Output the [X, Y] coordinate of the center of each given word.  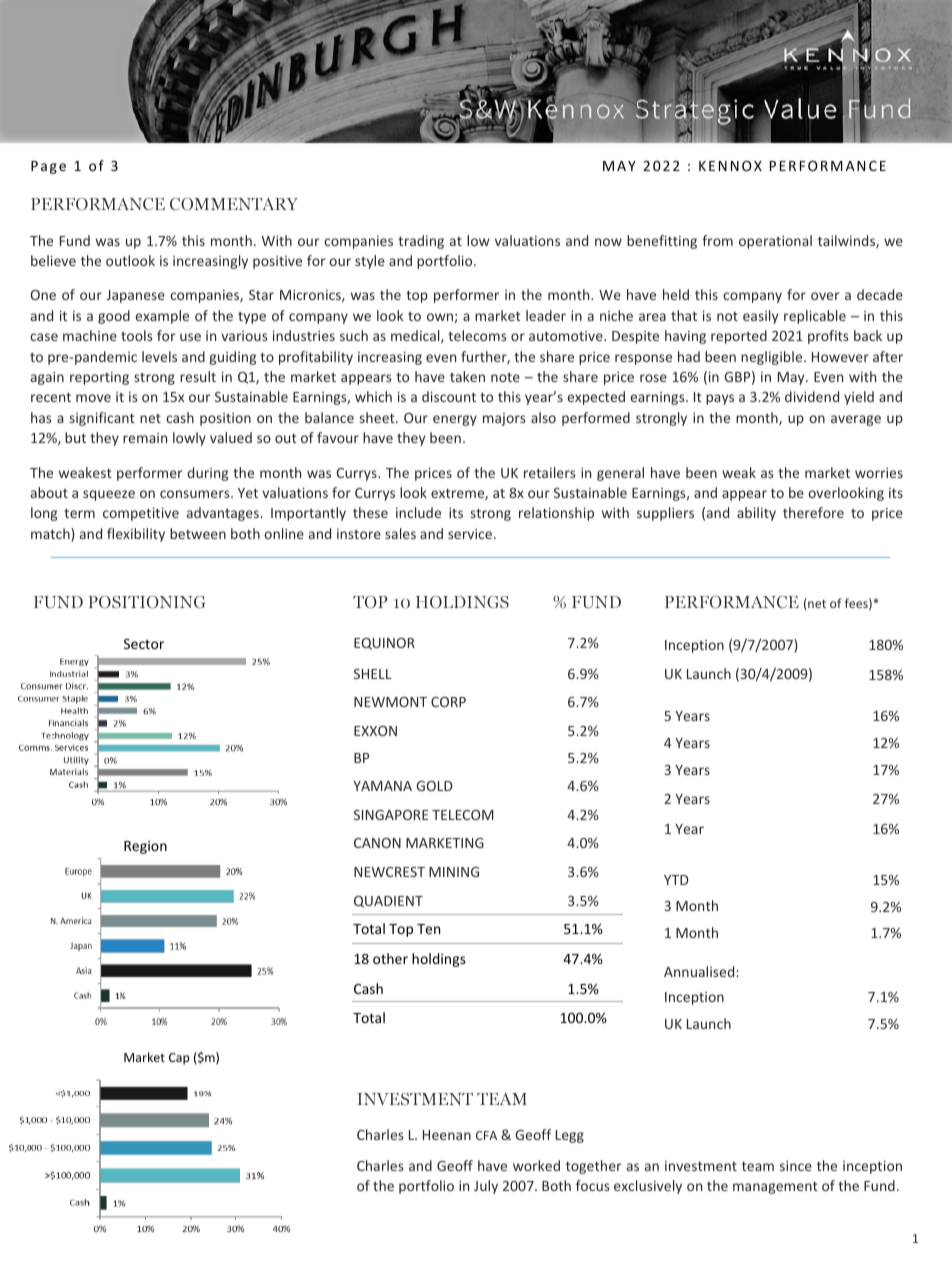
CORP [448, 702]
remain [145, 438]
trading [421, 242]
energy [455, 420]
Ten [428, 929]
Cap [179, 1059]
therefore [813, 512]
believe [53, 260]
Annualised [700, 971]
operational [775, 242]
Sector [144, 644]
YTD [676, 880]
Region [145, 847]
